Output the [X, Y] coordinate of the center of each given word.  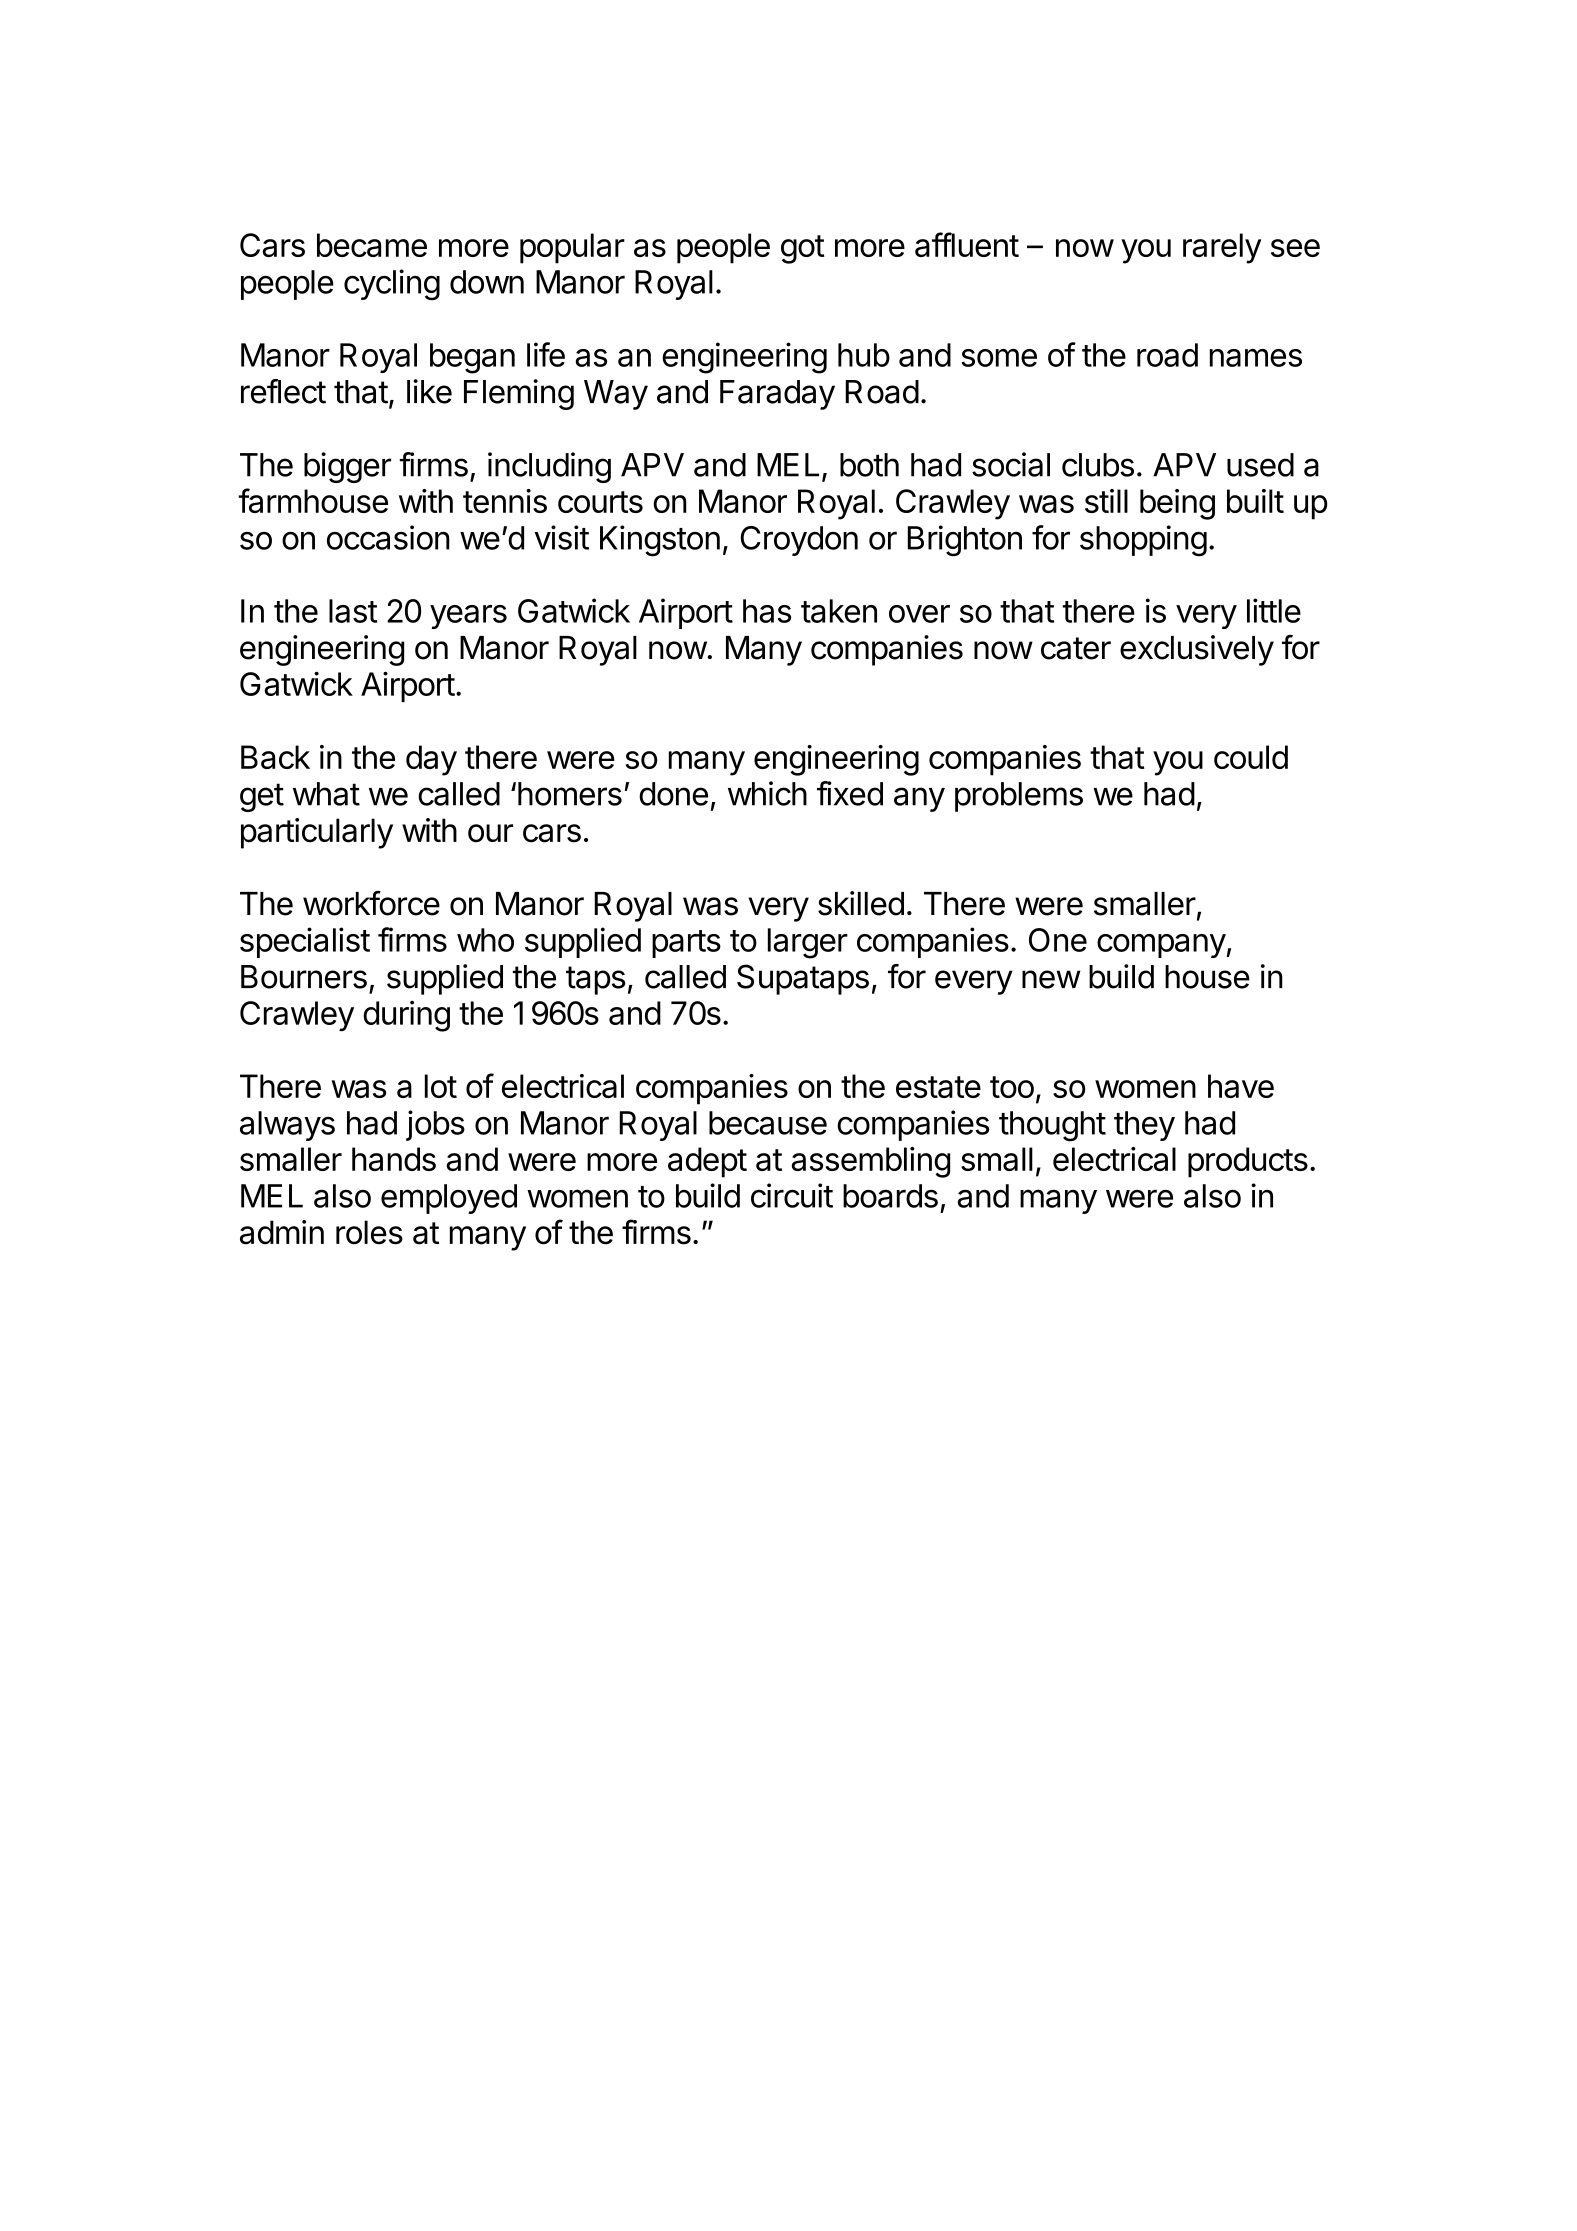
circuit [792, 1195]
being [1177, 504]
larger [808, 943]
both [869, 465]
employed [449, 1199]
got [803, 249]
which [767, 793]
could [1251, 757]
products [1248, 1162]
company [1161, 946]
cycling [392, 285]
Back [275, 757]
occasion [388, 537]
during [406, 1016]
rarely [1222, 248]
